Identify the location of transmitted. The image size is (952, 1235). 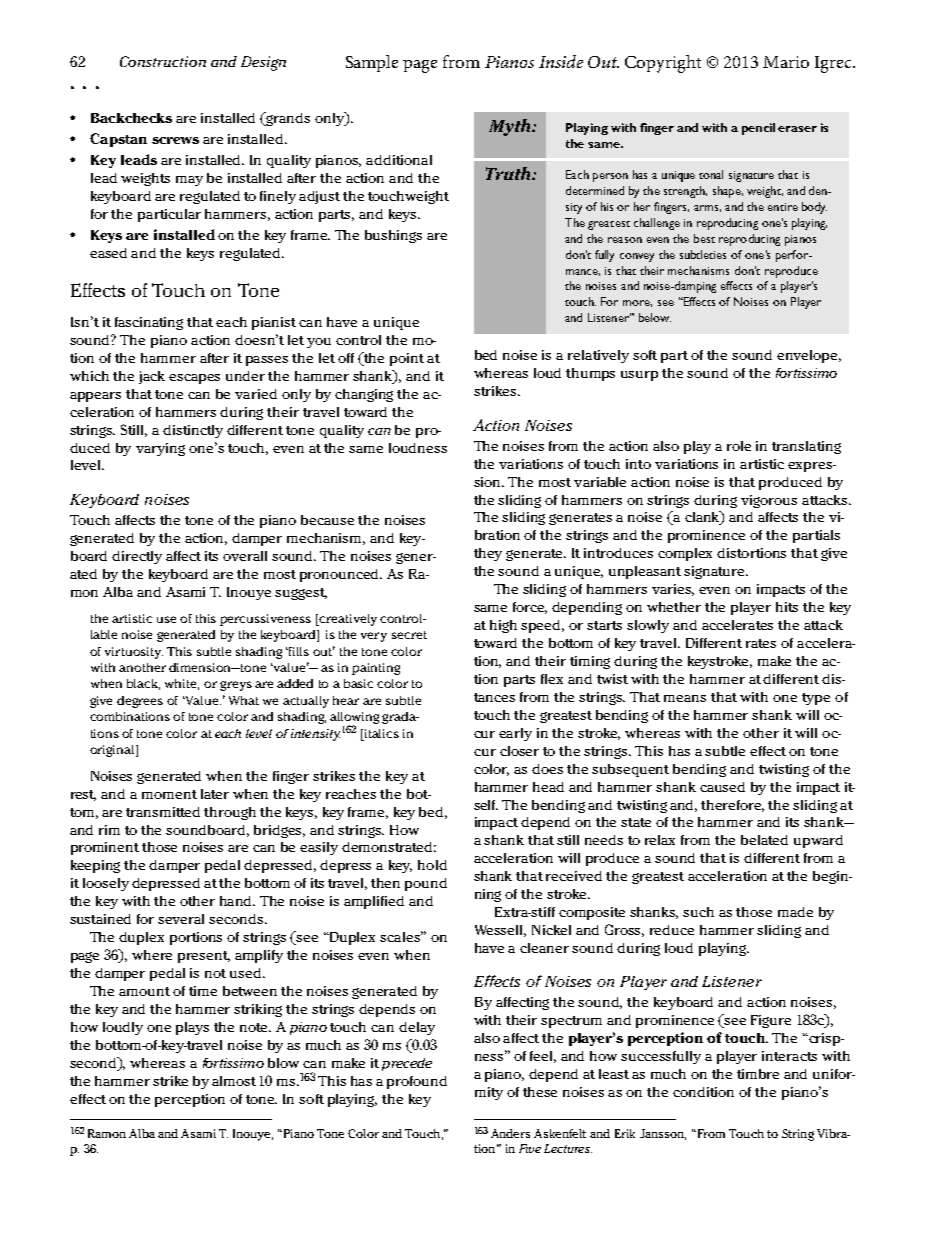
(163, 812).
